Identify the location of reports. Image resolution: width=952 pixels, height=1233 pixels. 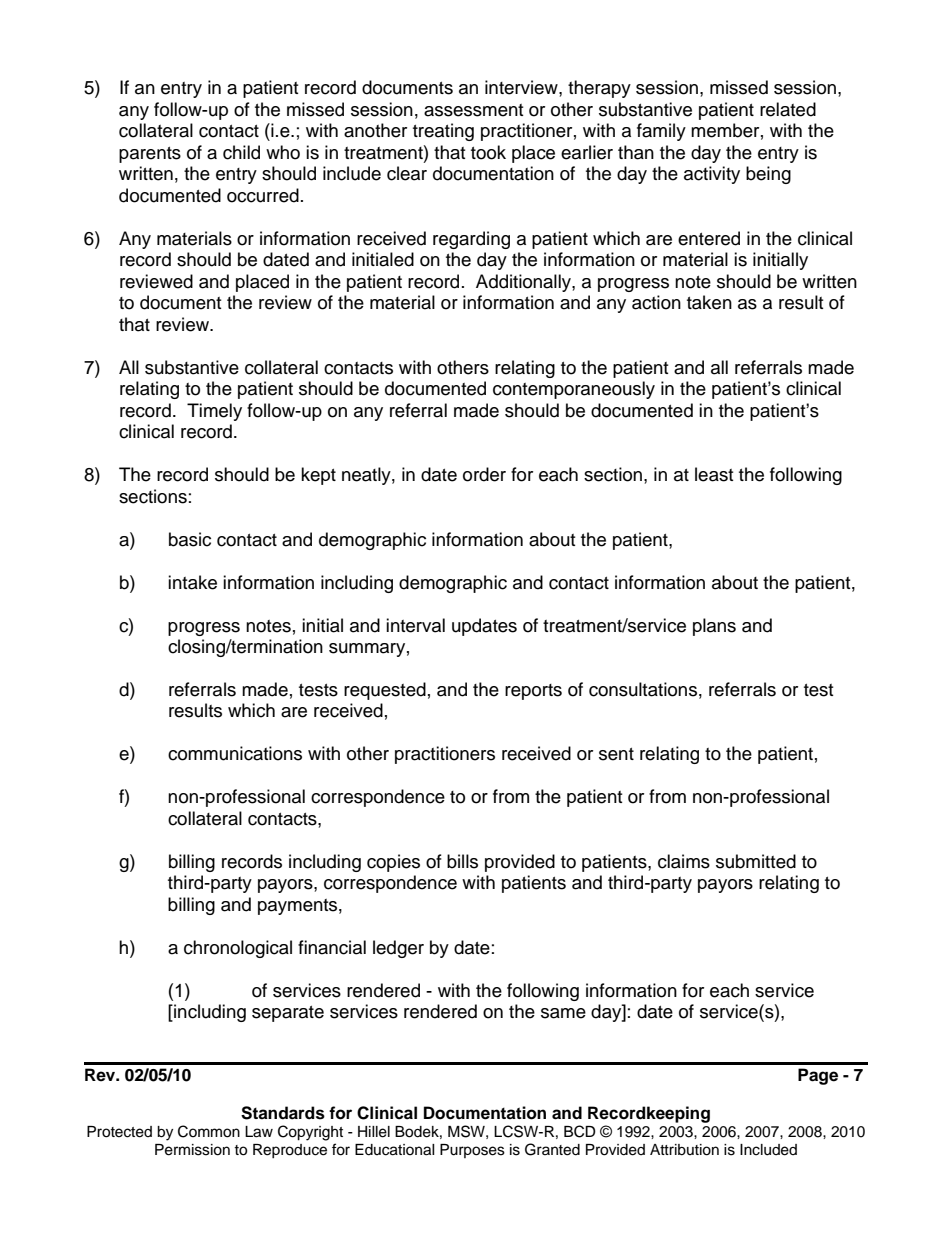
(533, 692).
